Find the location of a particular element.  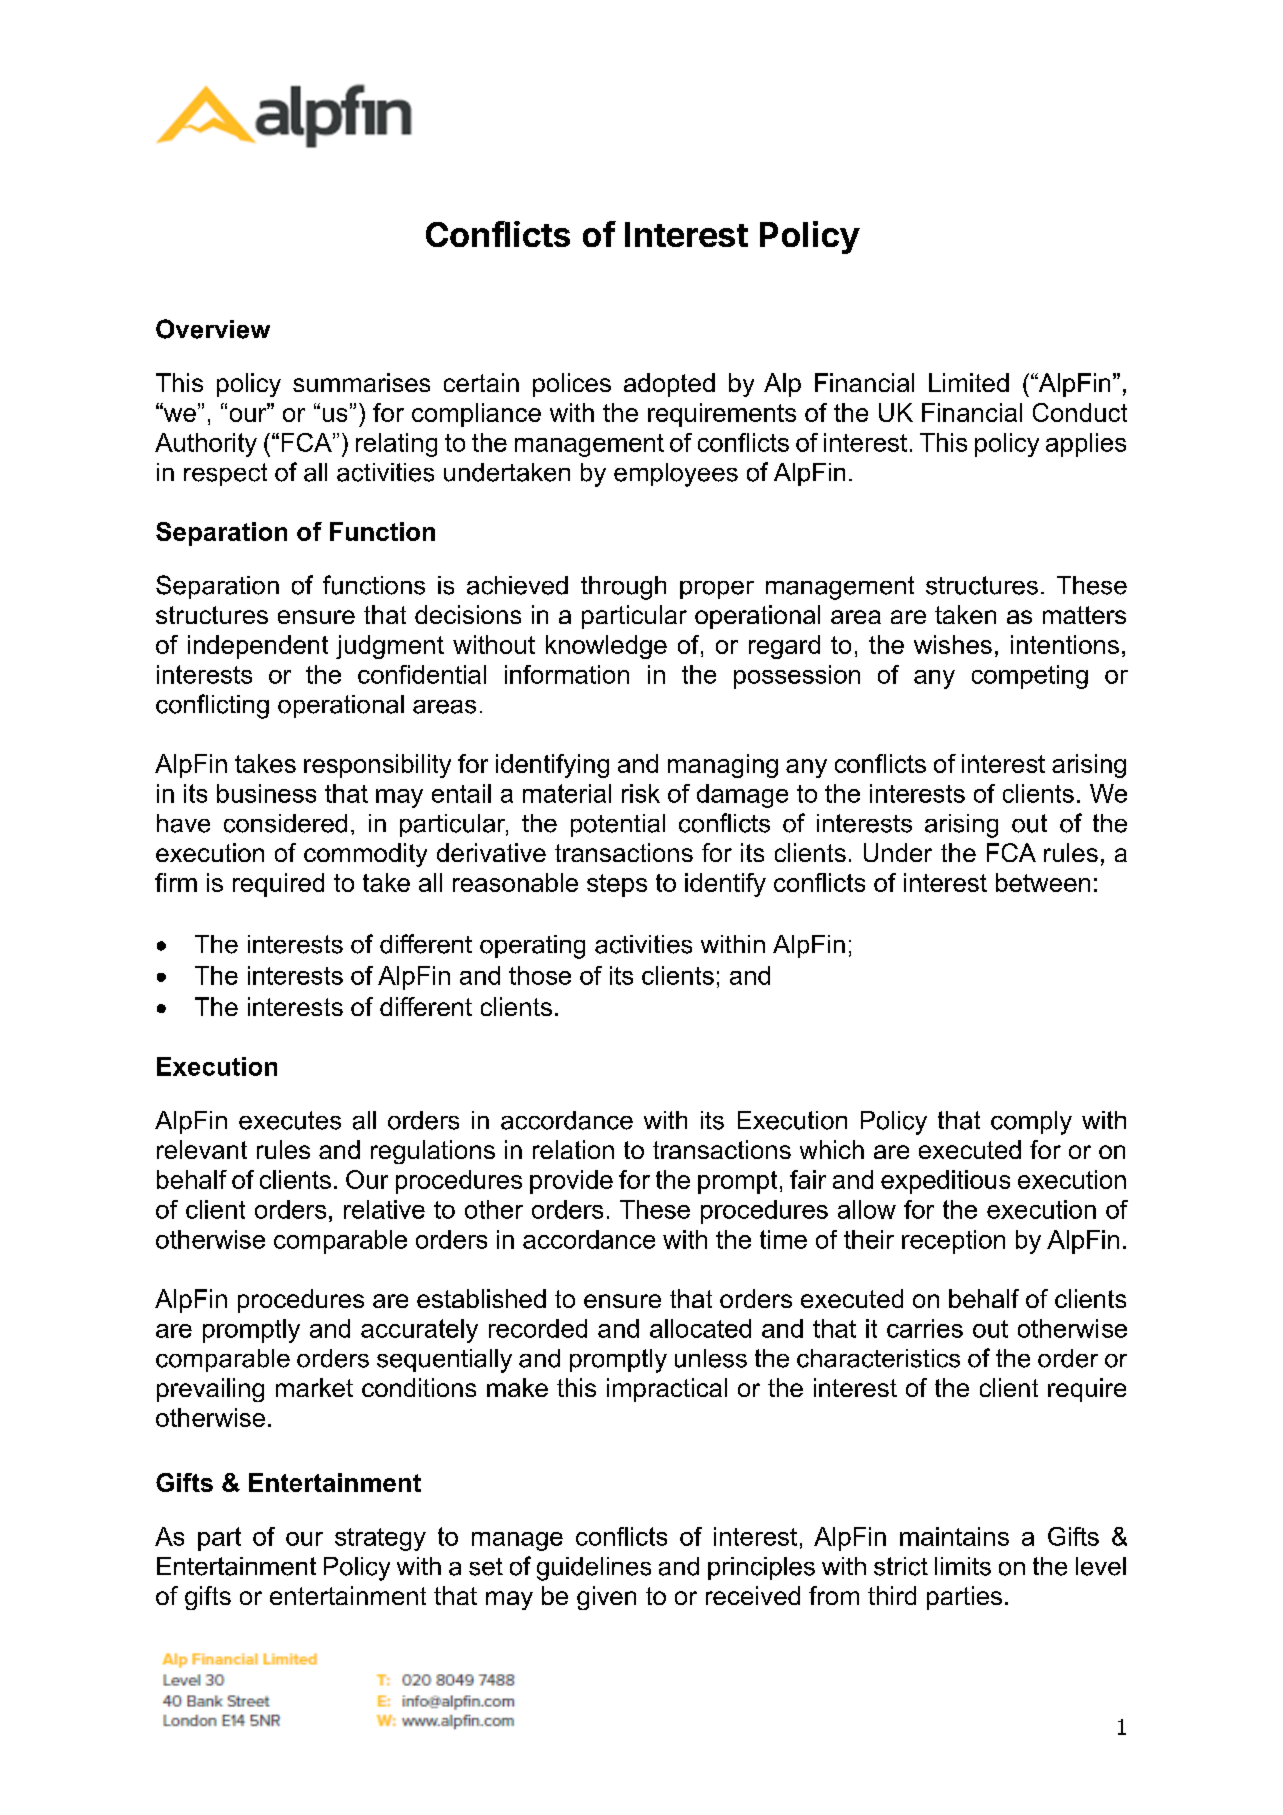

firm is located at coordinates (176, 882).
